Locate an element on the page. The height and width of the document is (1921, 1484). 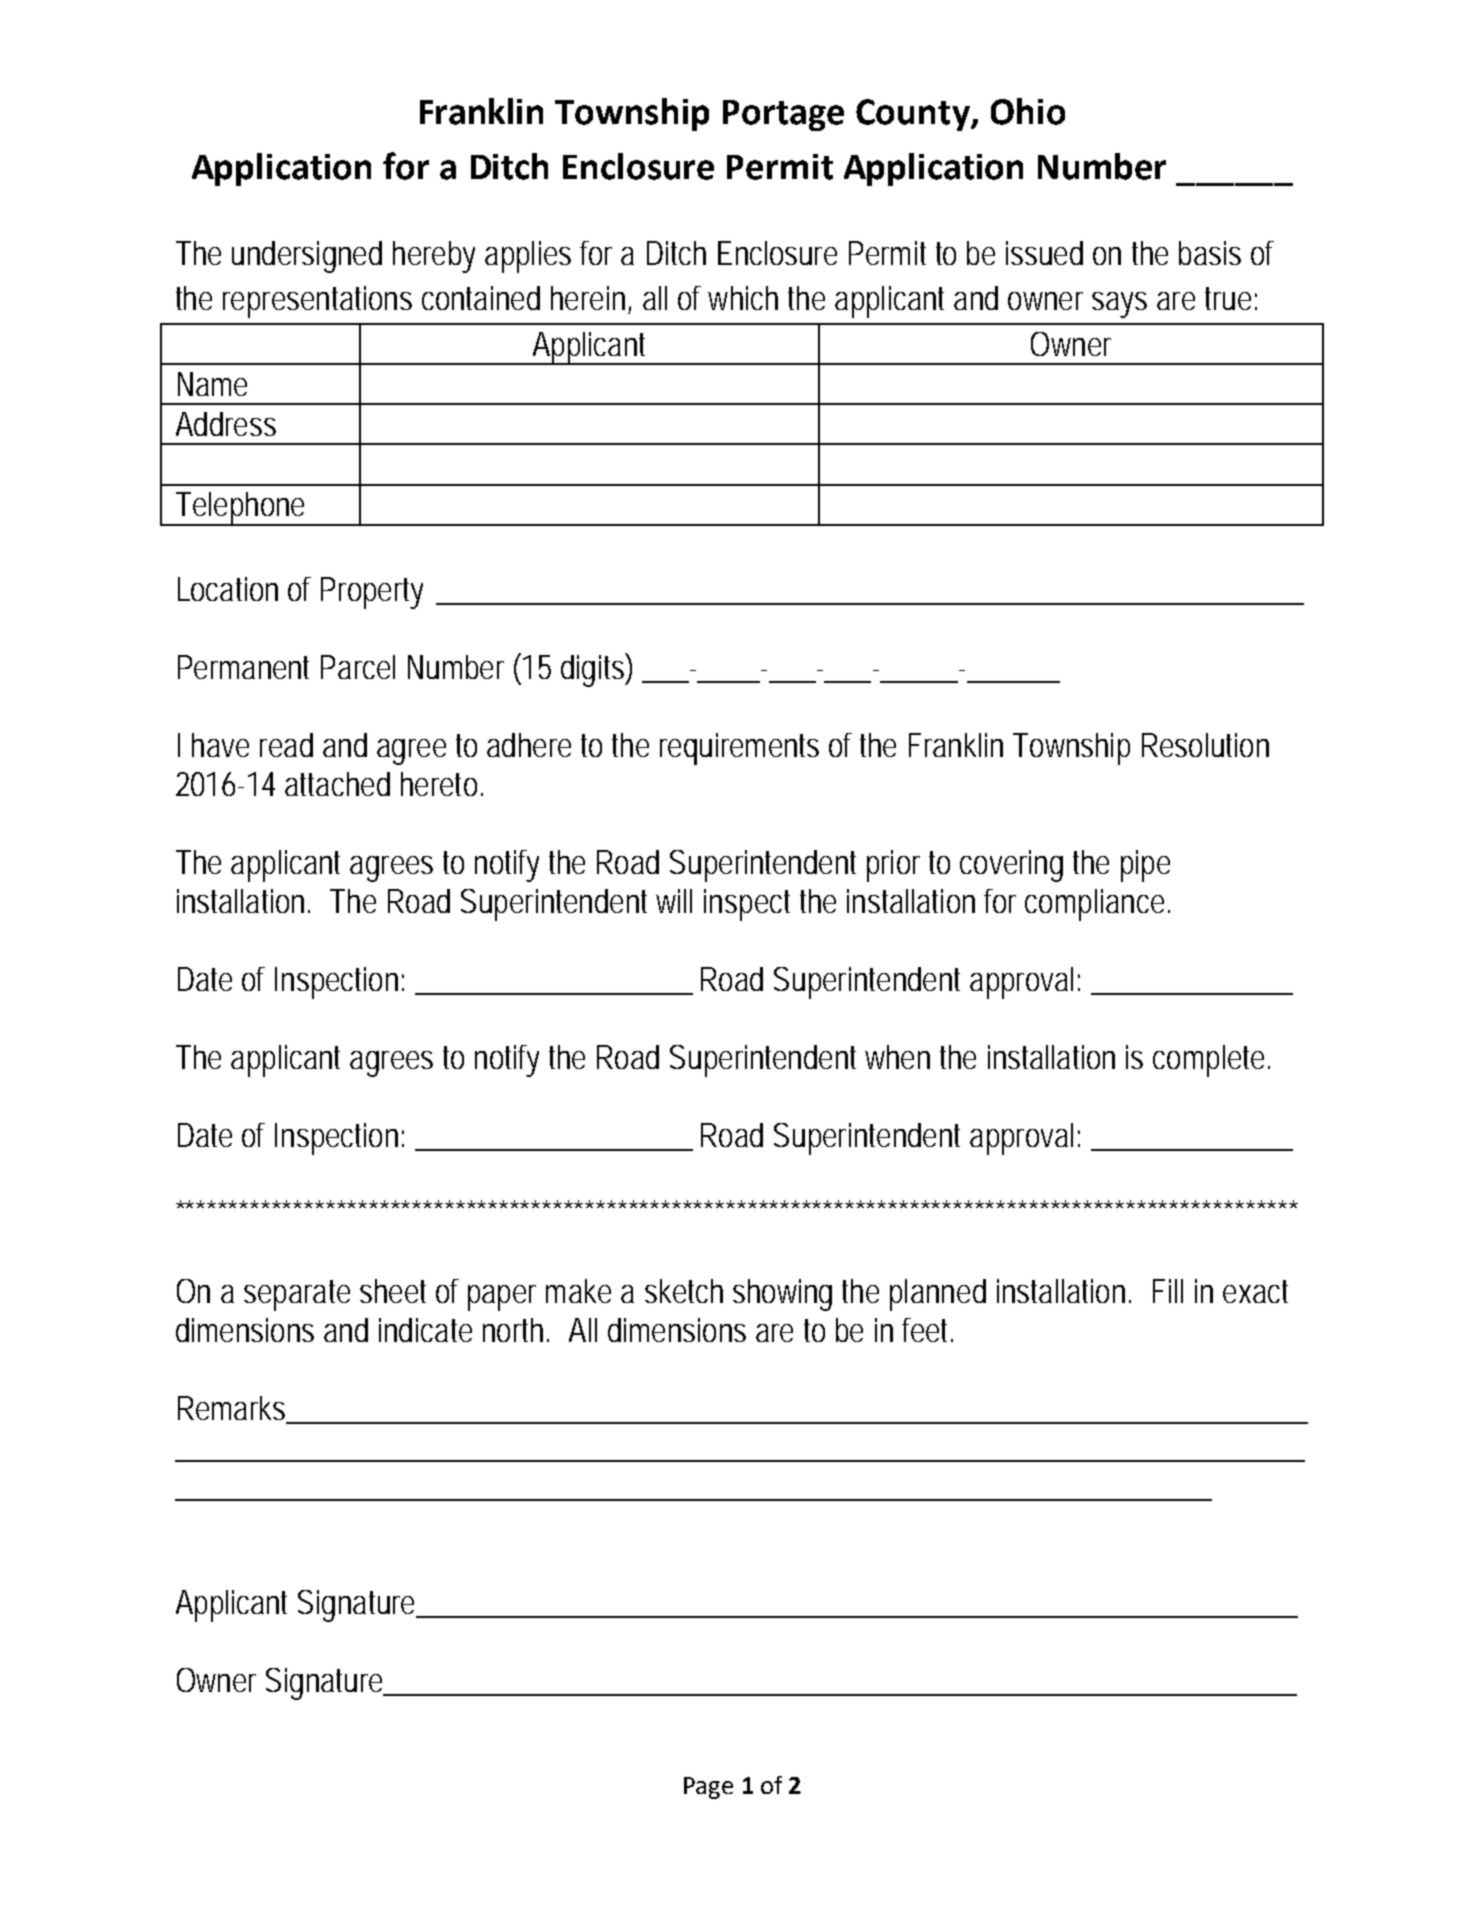
Page is located at coordinates (708, 1788).
